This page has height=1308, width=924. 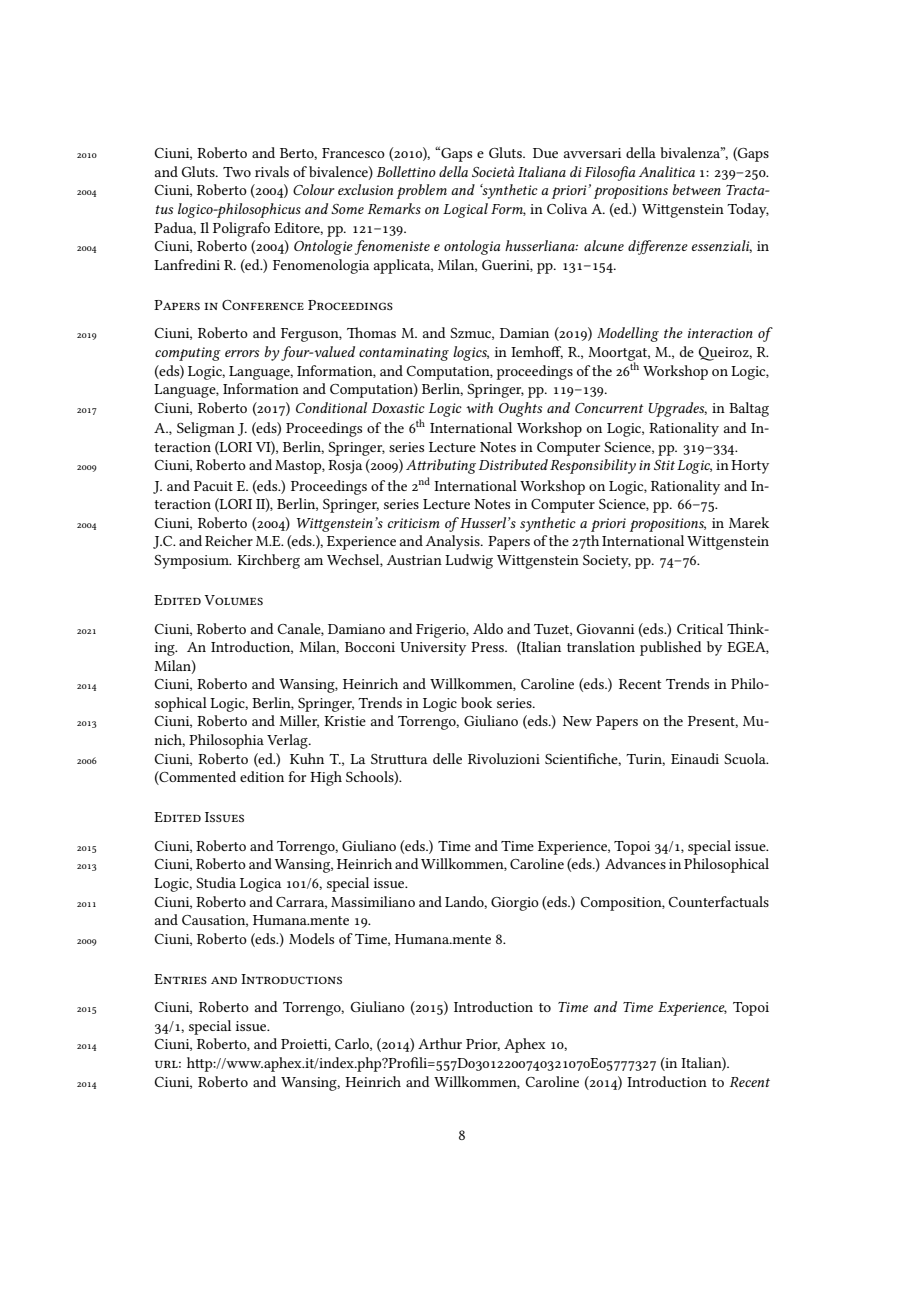 What do you see at coordinates (242, 353) in the page?
I see `errors` at bounding box center [242, 353].
